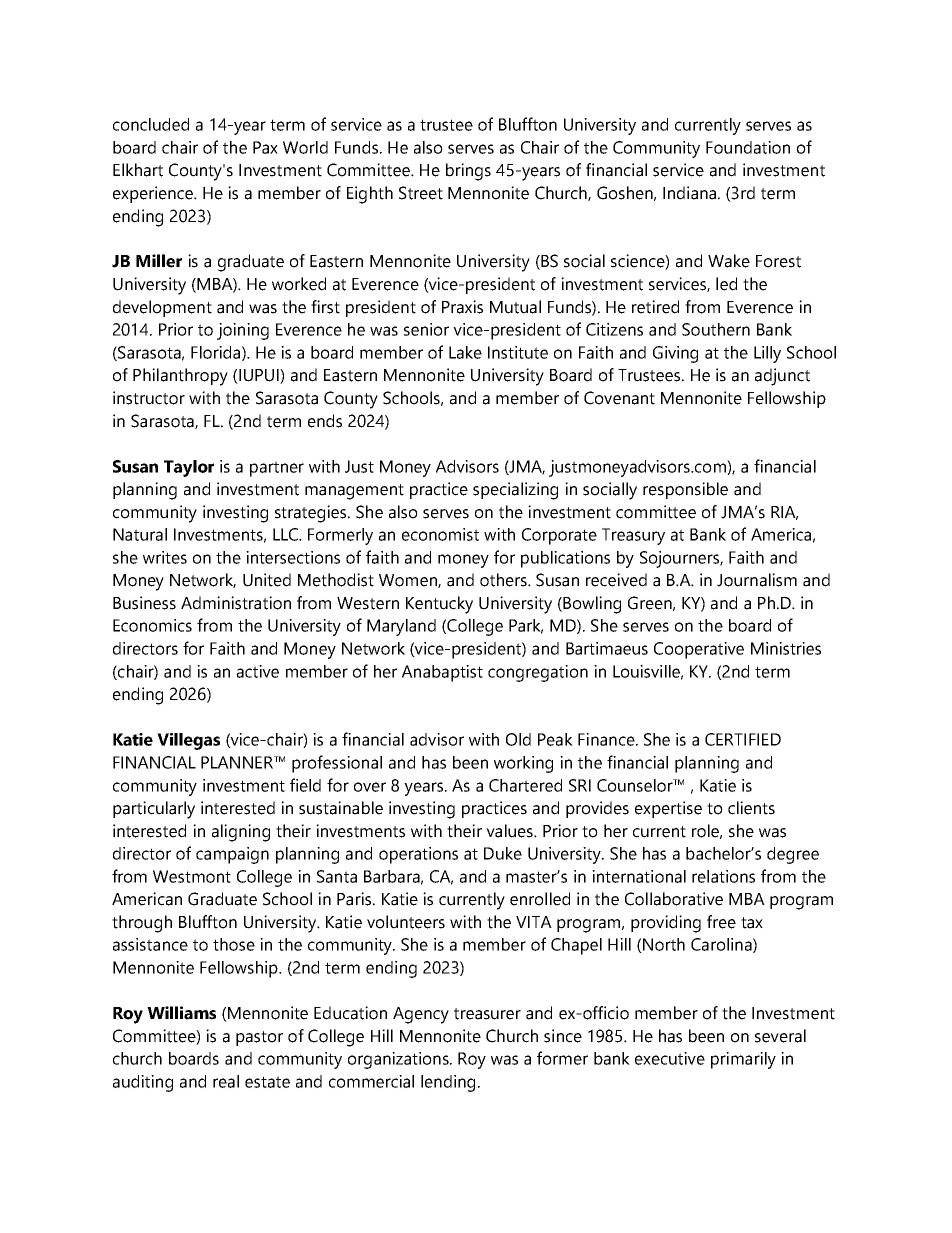 The image size is (952, 1233). What do you see at coordinates (487, 1014) in the image?
I see `treasurer` at bounding box center [487, 1014].
